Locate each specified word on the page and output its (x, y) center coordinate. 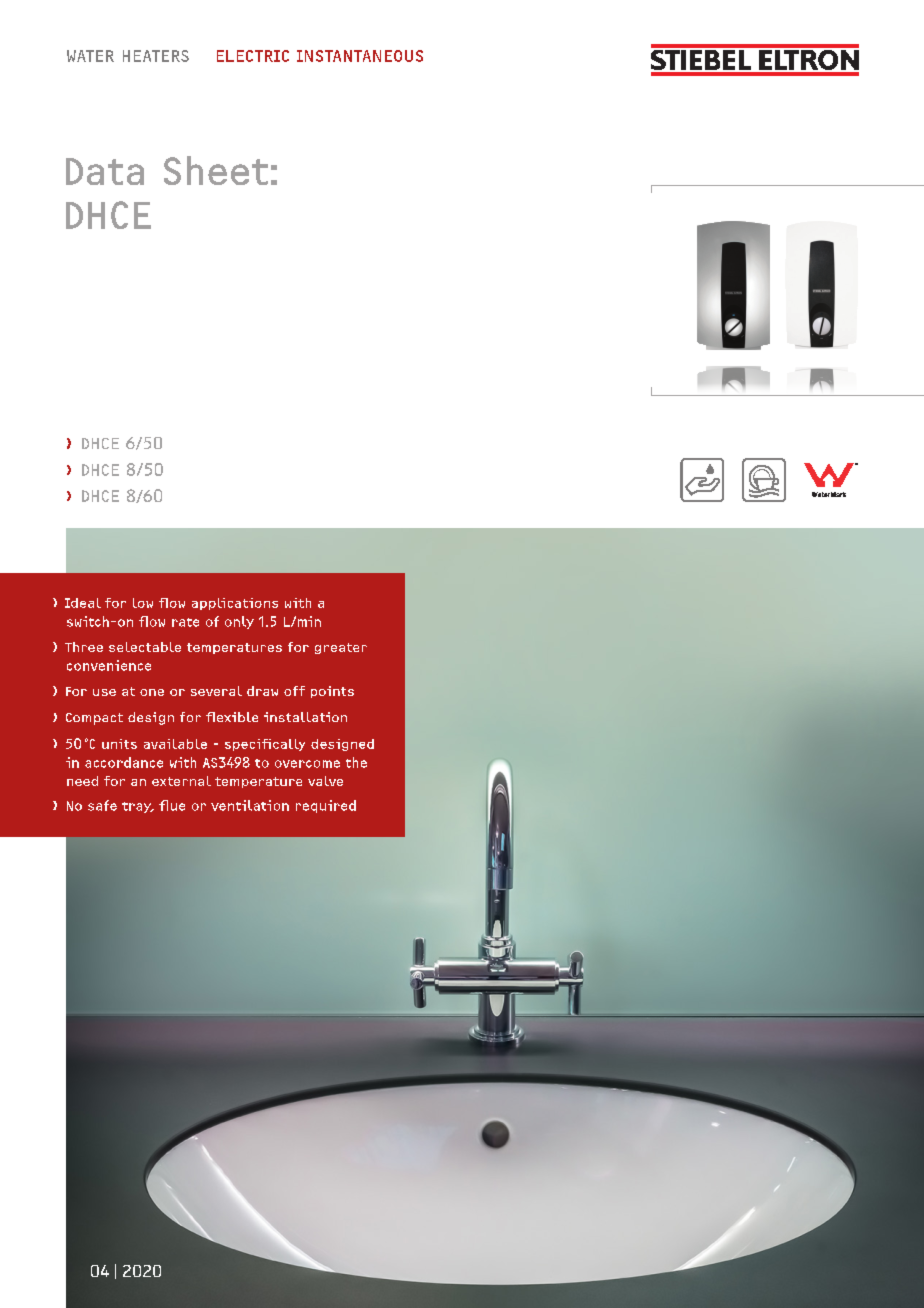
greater (341, 648)
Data (105, 171)
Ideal (83, 603)
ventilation (250, 805)
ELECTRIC (253, 56)
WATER (90, 56)
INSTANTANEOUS (360, 56)
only (239, 622)
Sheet (216, 170)
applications (235, 604)
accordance (124, 762)
